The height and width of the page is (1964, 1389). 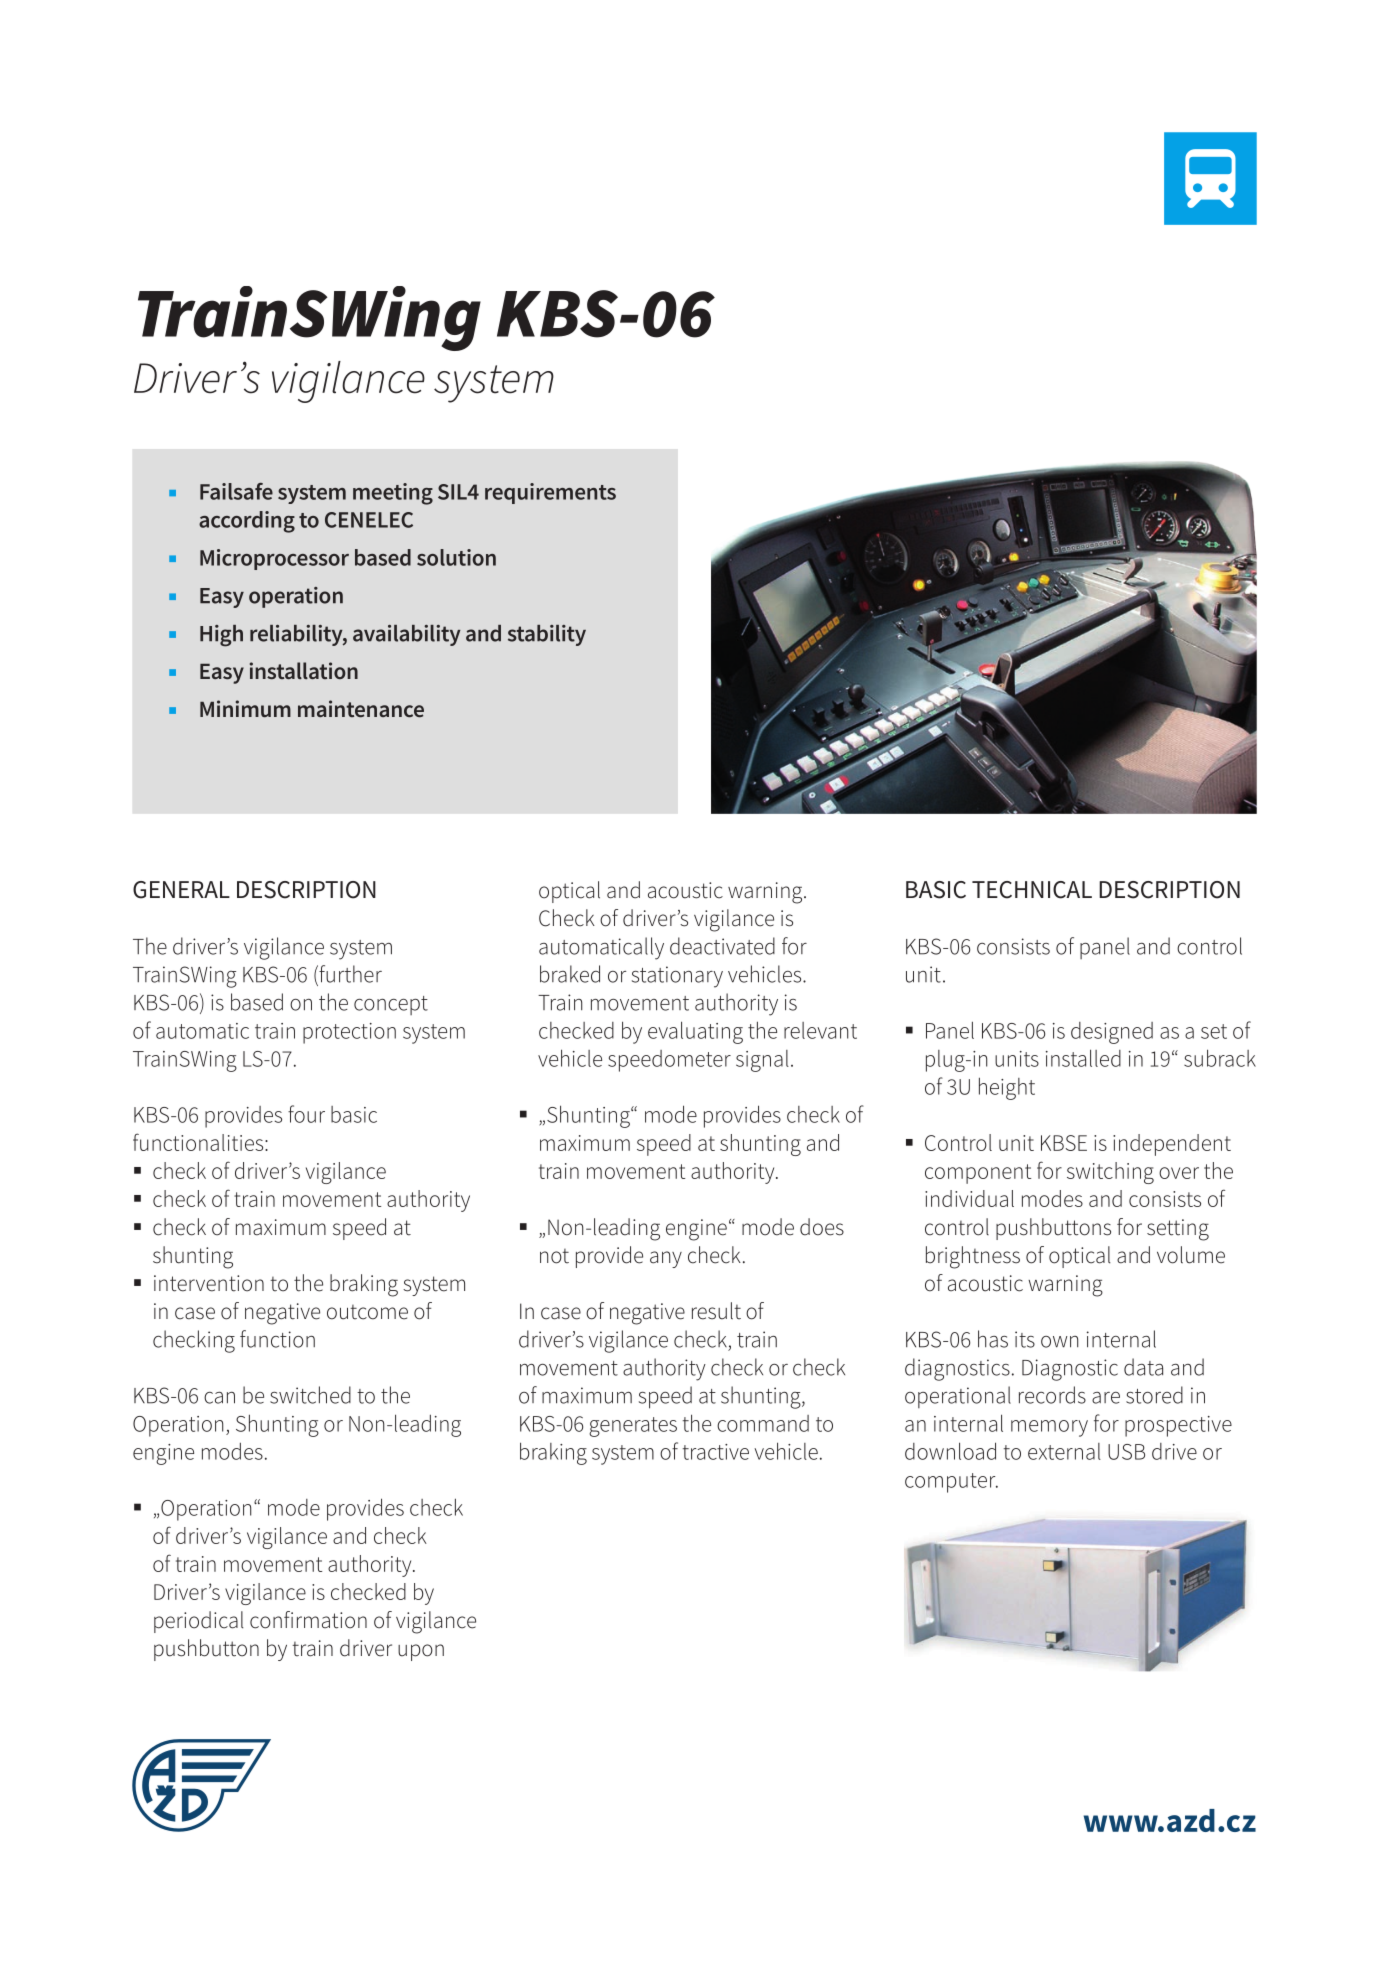 I want to click on upon, so click(x=421, y=1652).
